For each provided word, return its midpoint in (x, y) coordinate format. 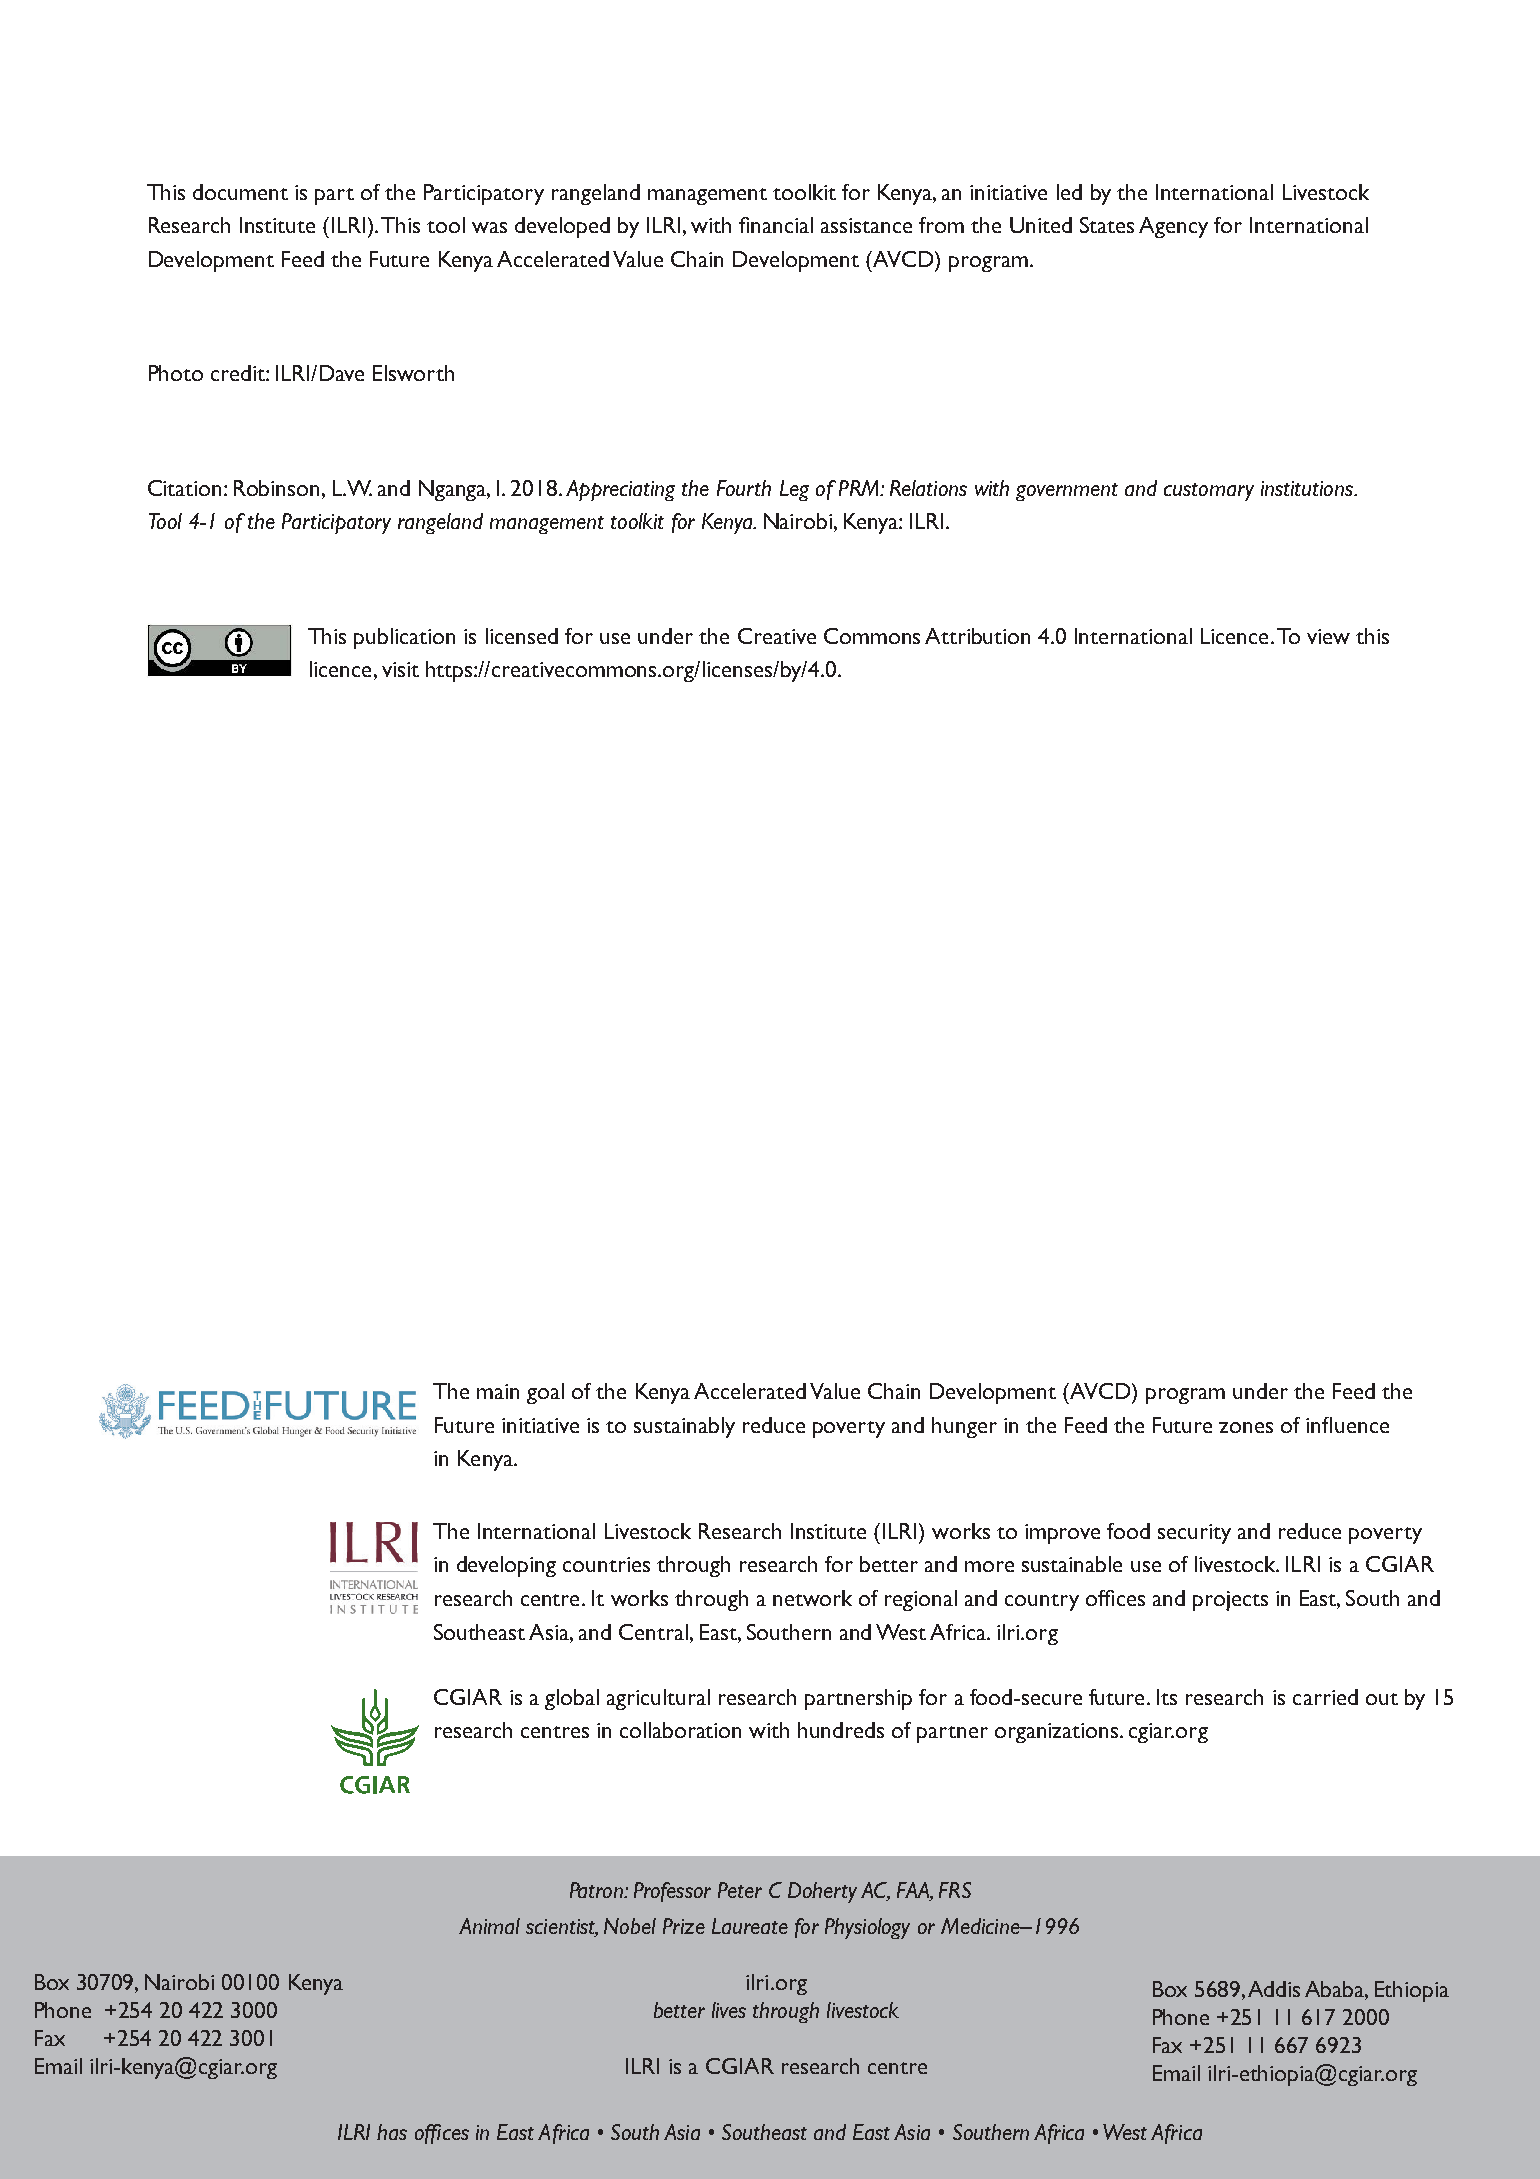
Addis (1274, 1989)
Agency (1173, 227)
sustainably (684, 1427)
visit (400, 669)
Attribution (977, 636)
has (392, 2132)
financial (776, 225)
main (498, 1391)
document (240, 192)
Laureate (750, 1926)
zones (1246, 1427)
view (1328, 636)
